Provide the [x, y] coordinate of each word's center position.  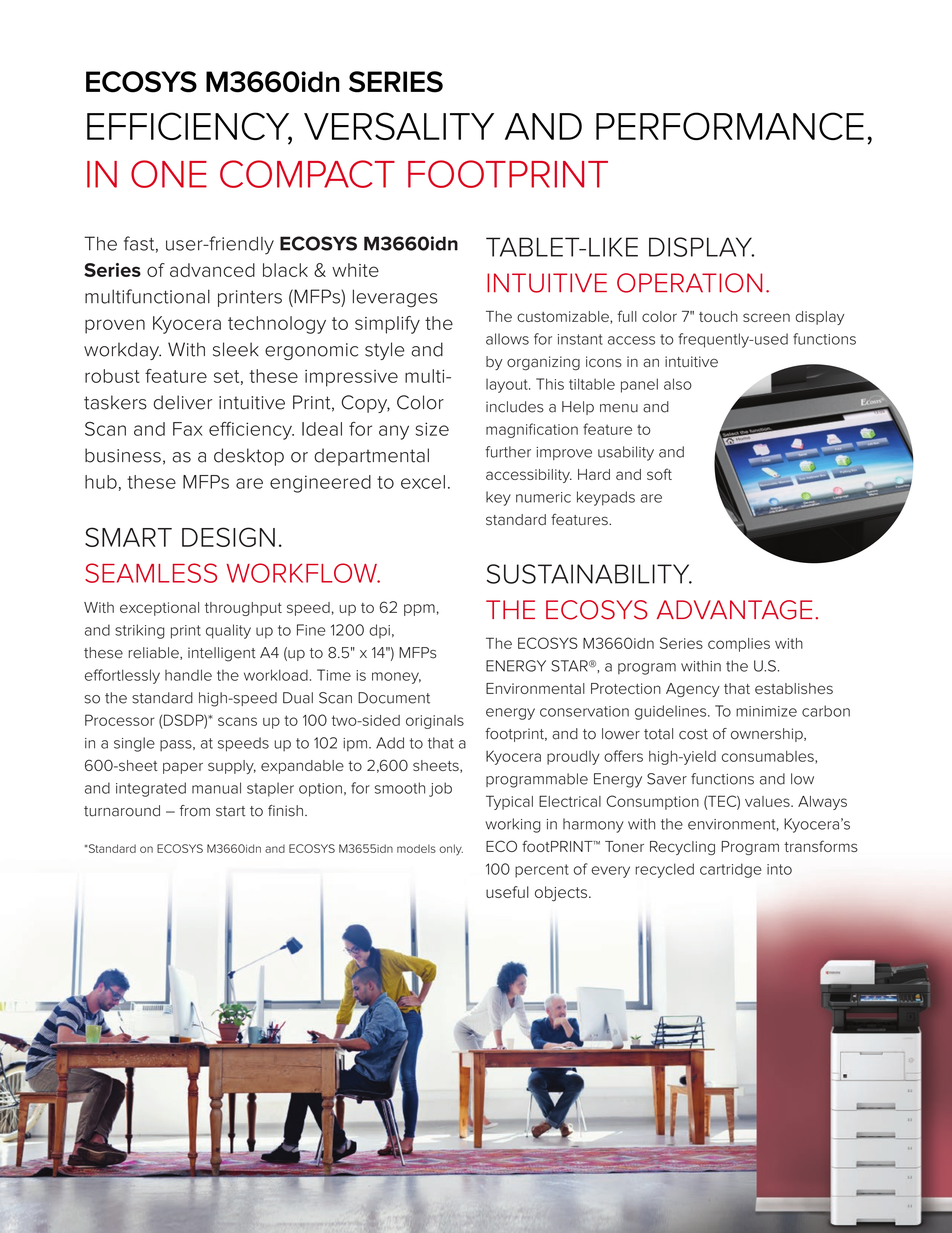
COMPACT [307, 174]
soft [659, 474]
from [195, 811]
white [355, 270]
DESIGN [228, 537]
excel [423, 482]
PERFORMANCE [730, 126]
